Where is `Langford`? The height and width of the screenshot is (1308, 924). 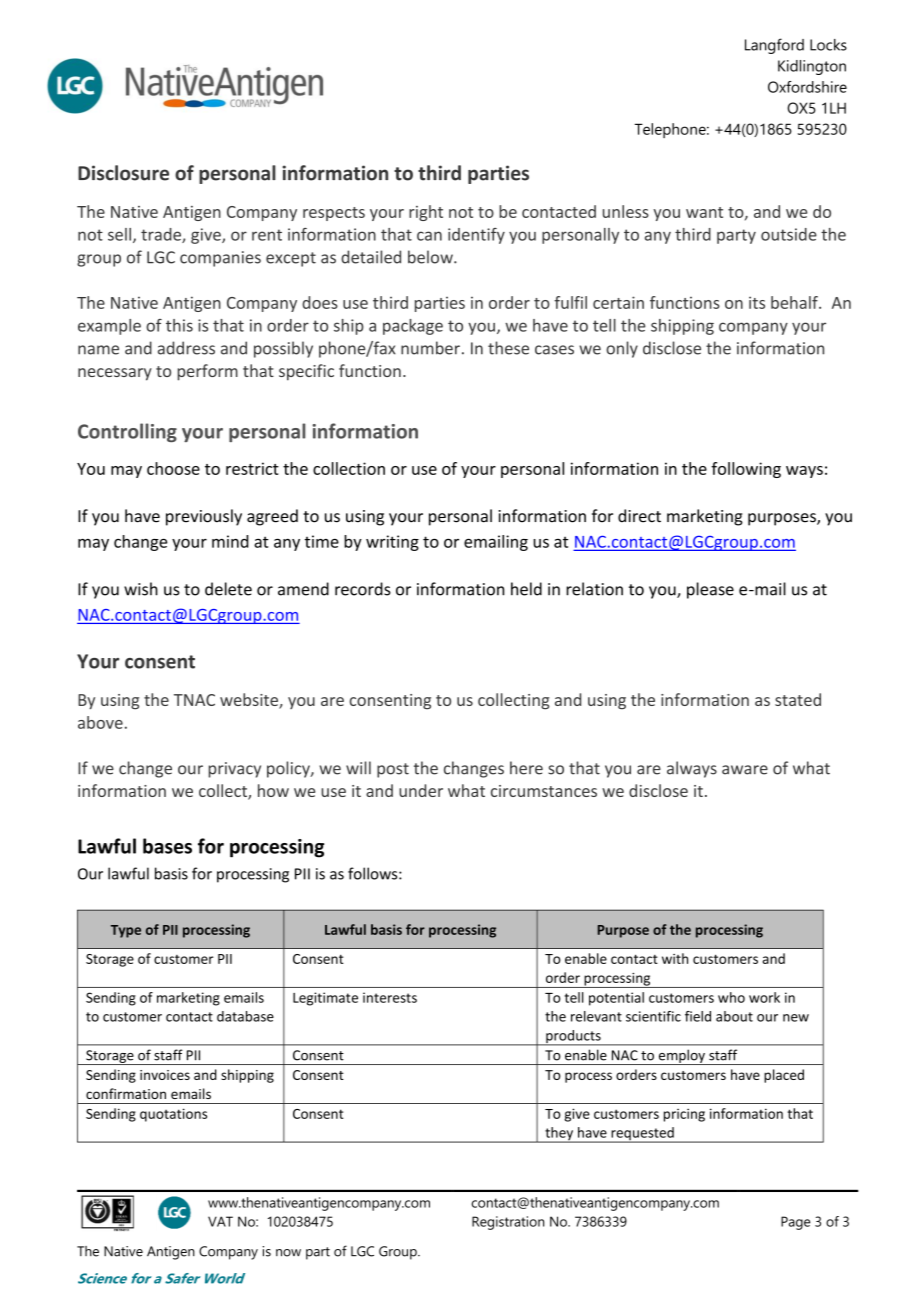 Langford is located at coordinates (774, 46).
